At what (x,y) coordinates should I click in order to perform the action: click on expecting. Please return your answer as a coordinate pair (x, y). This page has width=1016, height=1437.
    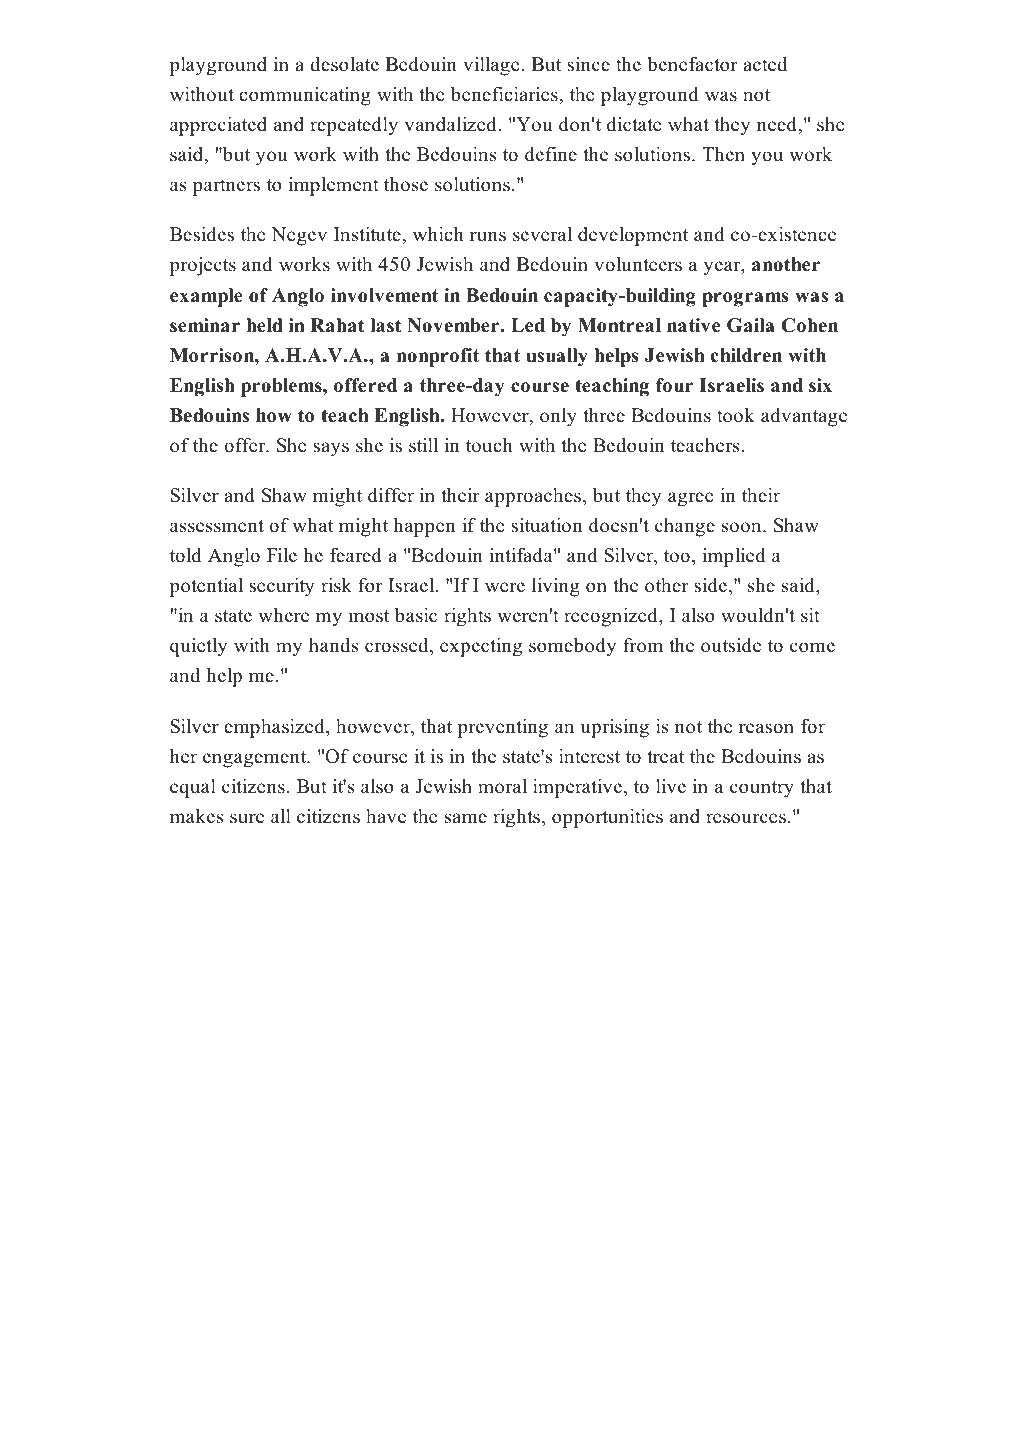
    Looking at the image, I should click on (481, 647).
